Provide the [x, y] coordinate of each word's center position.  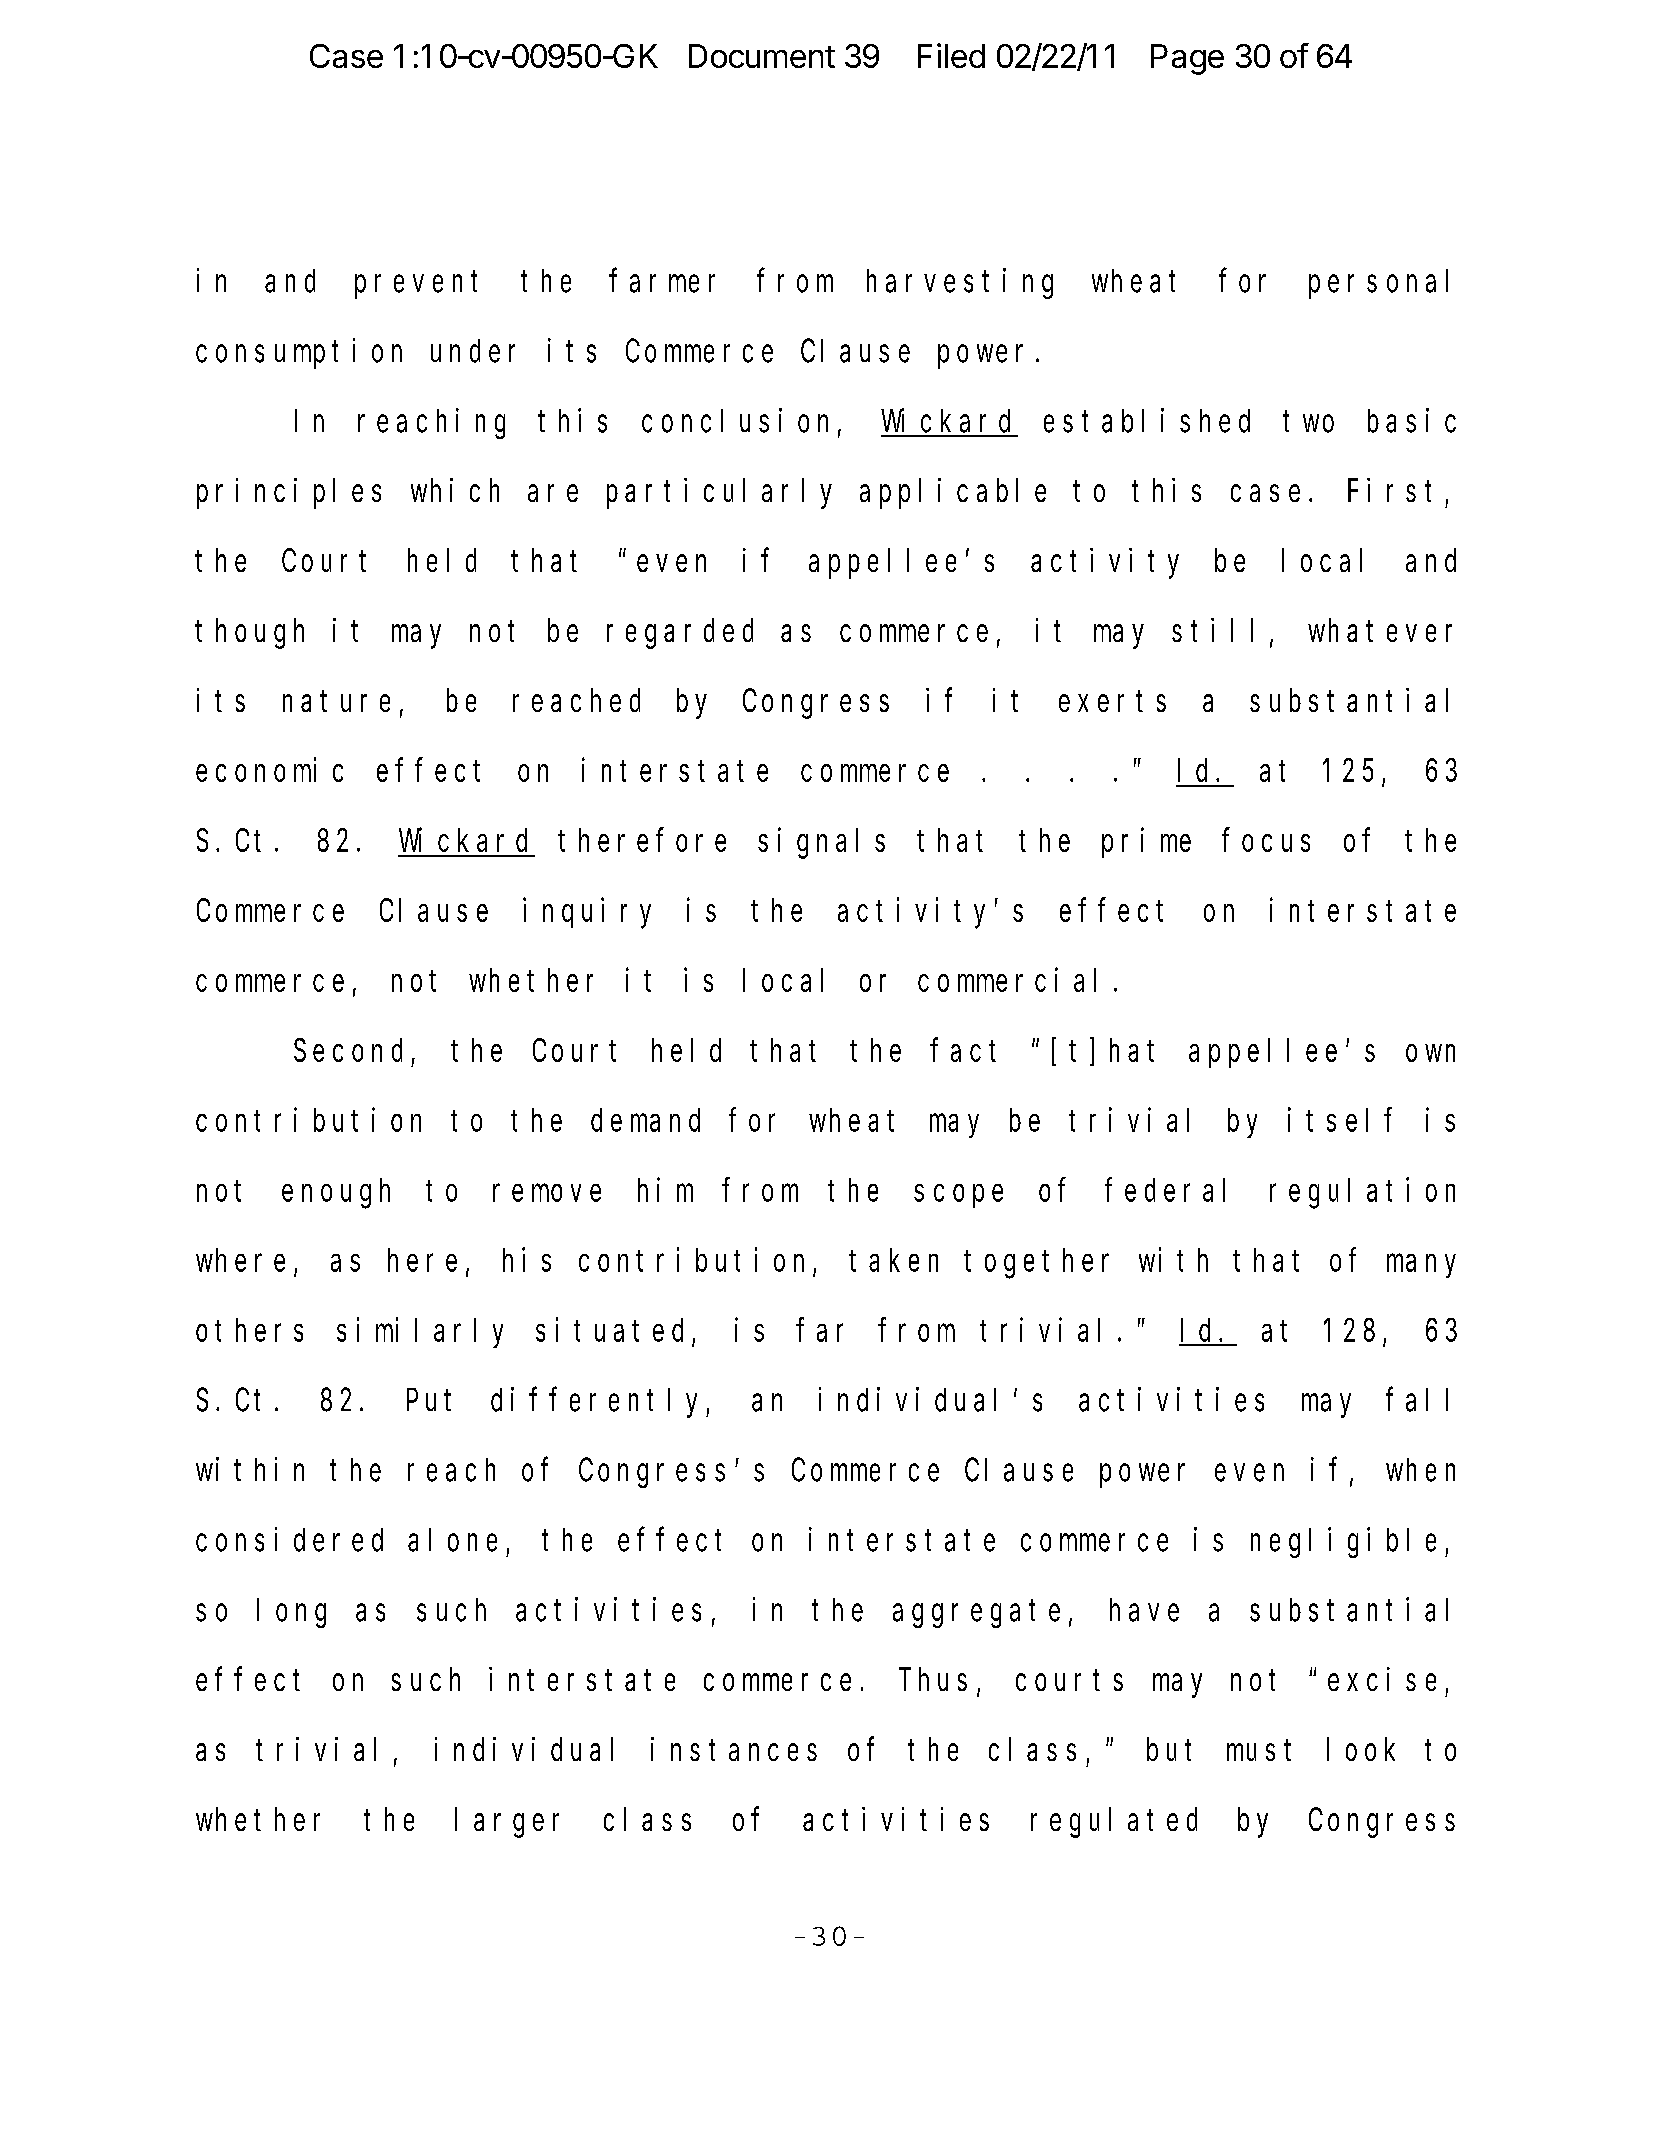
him [665, 1190]
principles [289, 493]
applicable [953, 493]
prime [1146, 843]
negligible [1343, 1542]
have [1144, 1610]
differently [599, 1402]
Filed [951, 55]
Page [1187, 59]
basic [1412, 420]
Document [762, 56]
